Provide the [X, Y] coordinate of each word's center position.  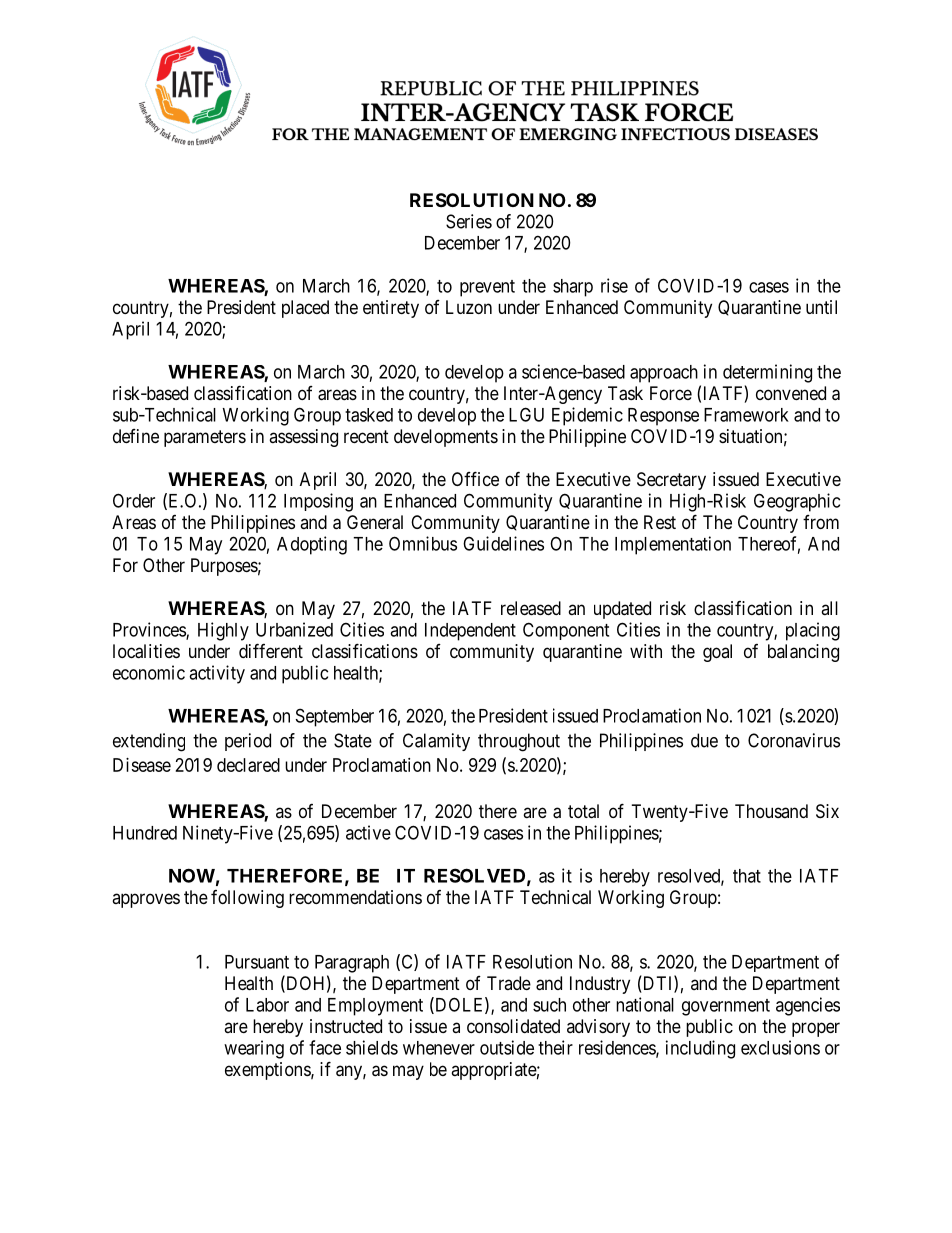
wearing [254, 1049]
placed [305, 309]
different [271, 650]
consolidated [513, 1026]
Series [469, 221]
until [821, 307]
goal [717, 653]
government [726, 1007]
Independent [470, 632]
